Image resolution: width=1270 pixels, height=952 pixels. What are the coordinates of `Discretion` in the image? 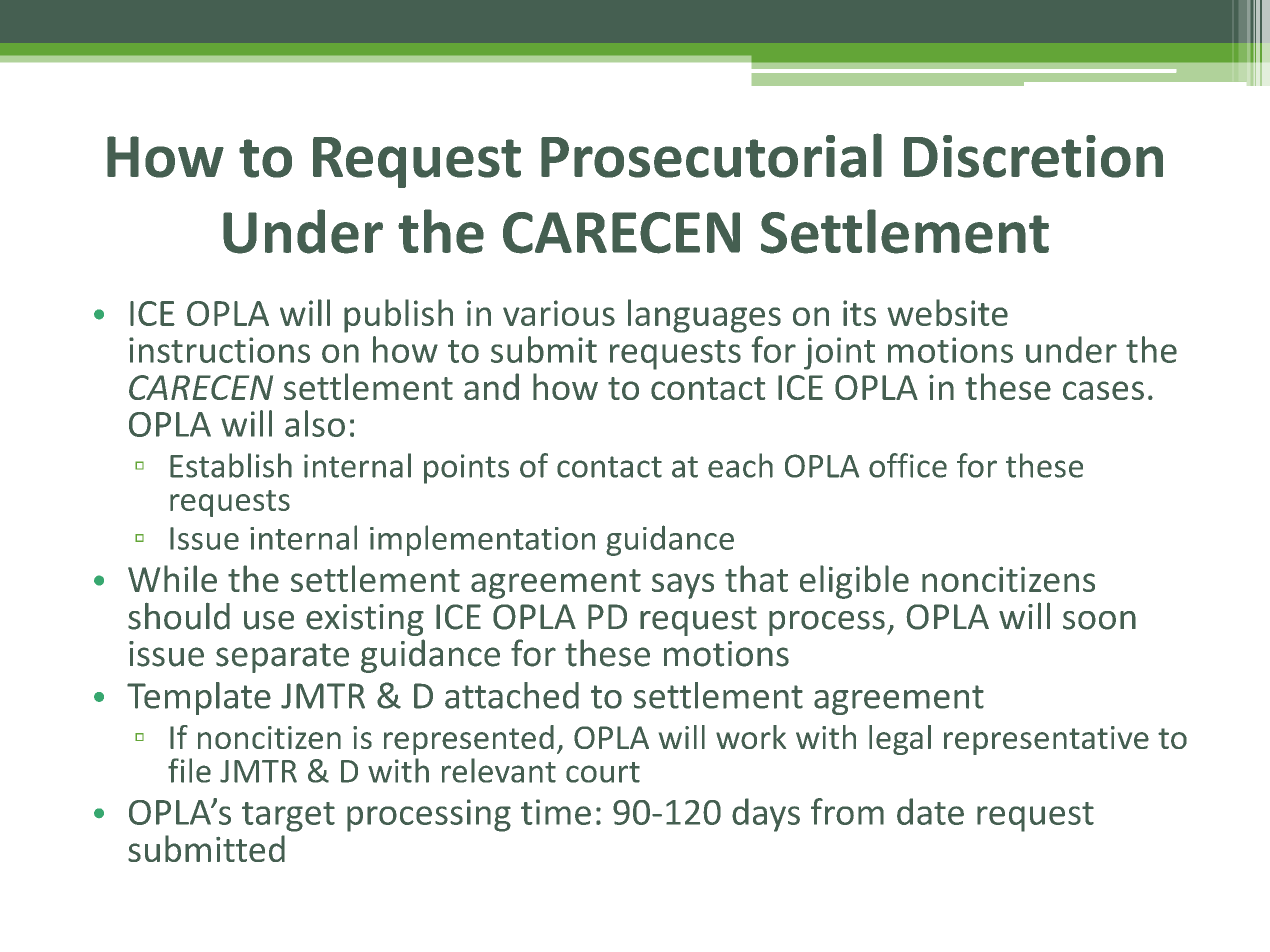 It's located at (1033, 156).
